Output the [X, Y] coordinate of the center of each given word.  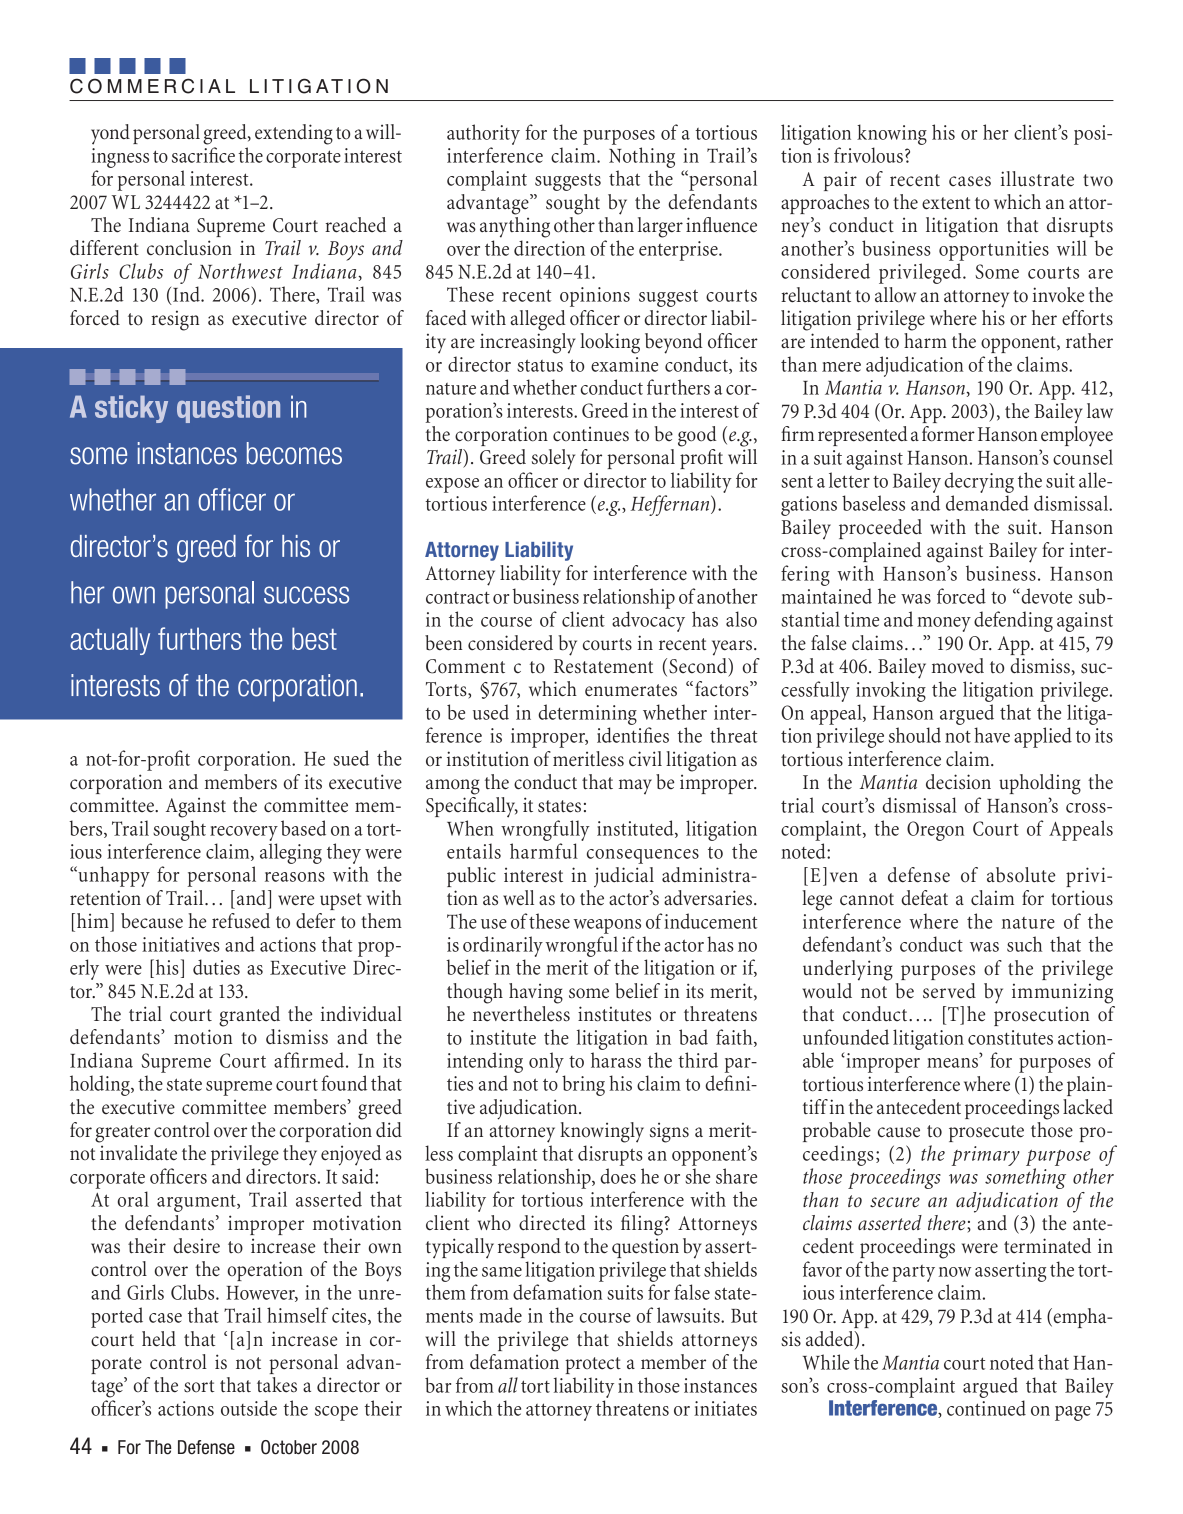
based [303, 828]
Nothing [642, 157]
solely [553, 459]
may [635, 786]
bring [583, 1085]
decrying [979, 482]
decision [958, 782]
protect [593, 1365]
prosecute [986, 1133]
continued [986, 1408]
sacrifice [203, 155]
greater [122, 1134]
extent [946, 203]
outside [249, 1408]
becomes [294, 453]
